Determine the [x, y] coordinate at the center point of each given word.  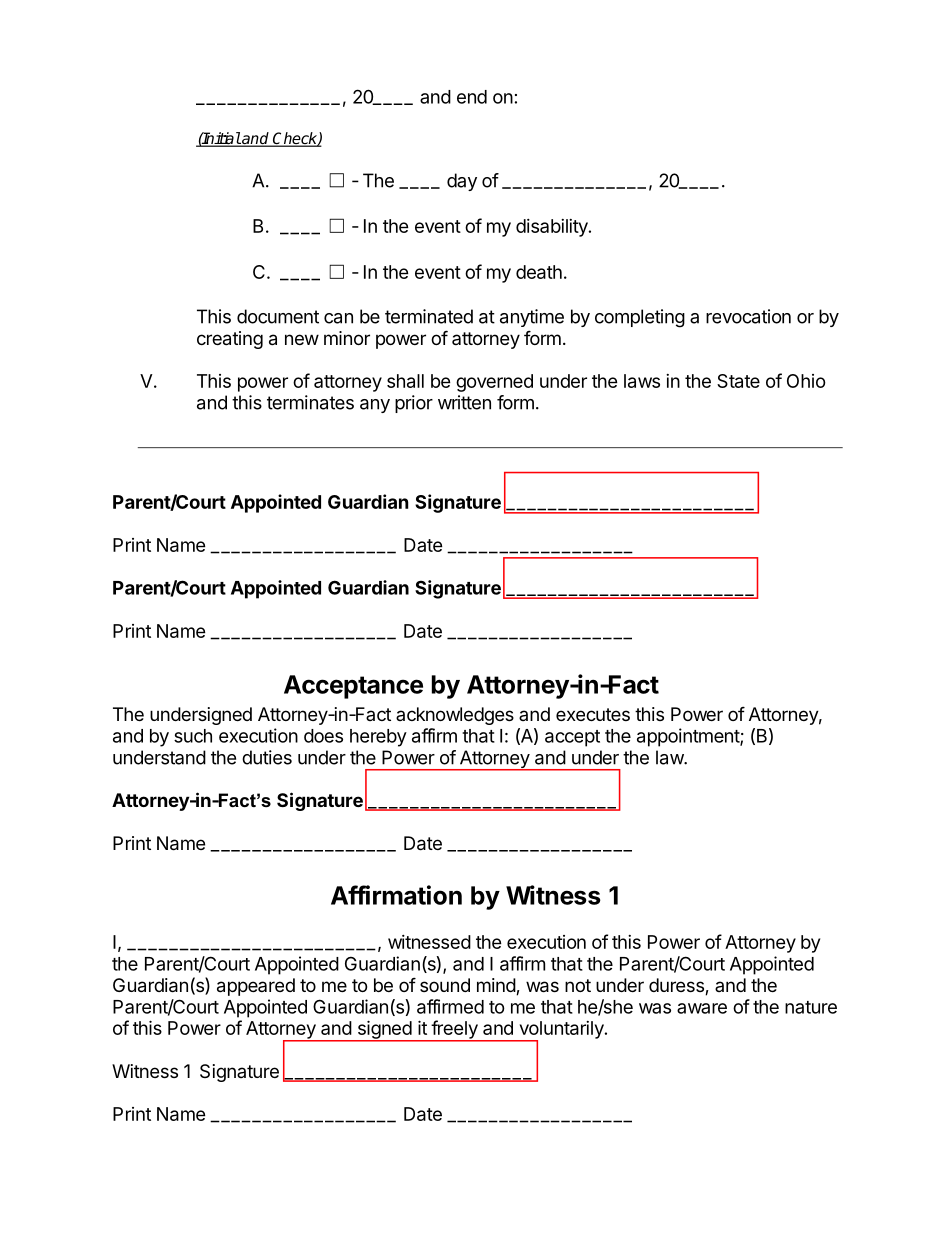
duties [267, 757]
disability [553, 228]
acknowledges [455, 716]
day [462, 182]
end [472, 97]
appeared [256, 987]
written [464, 402]
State [738, 381]
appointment [689, 737]
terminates [310, 402]
